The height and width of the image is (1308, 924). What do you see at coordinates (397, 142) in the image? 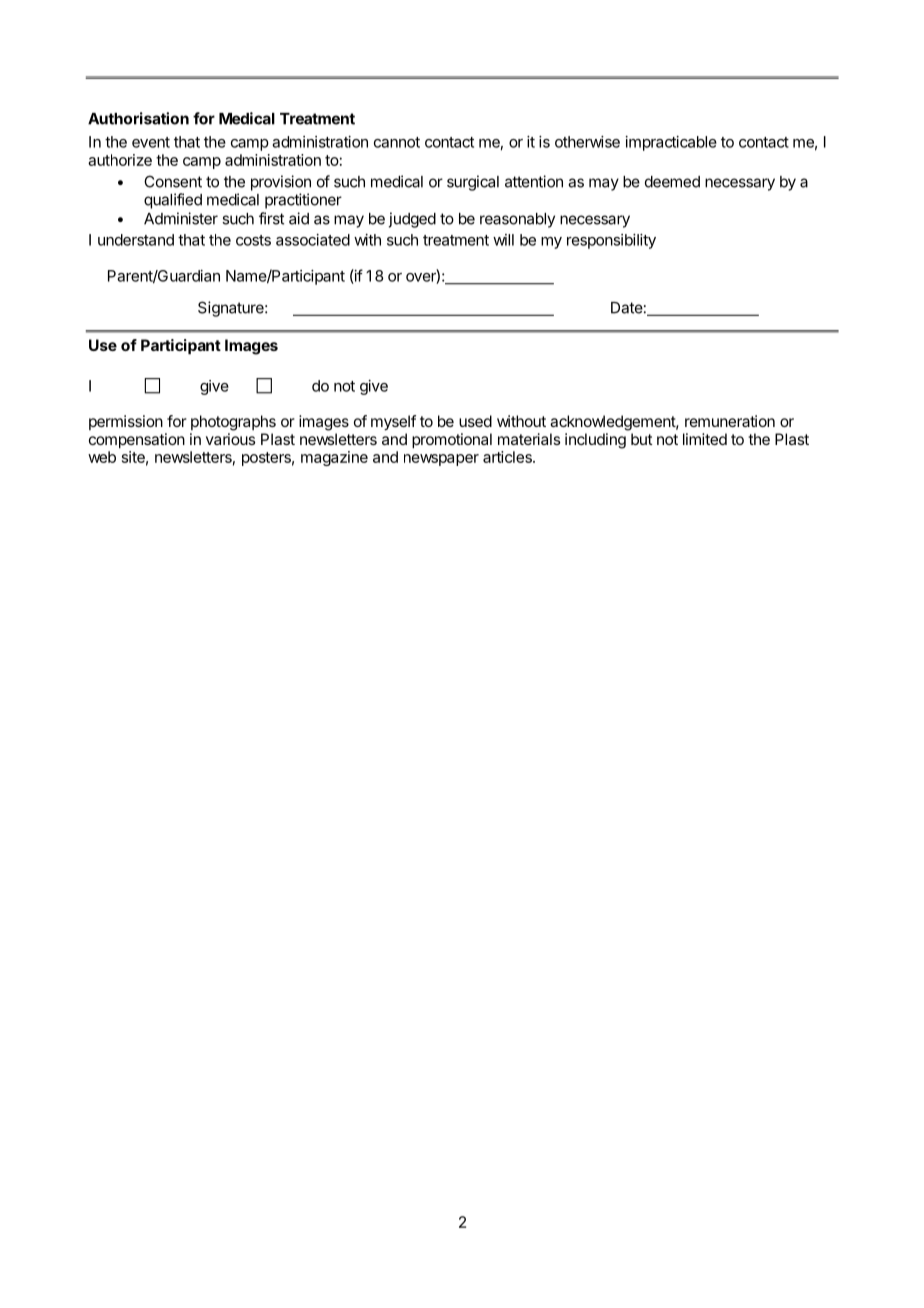
I see `cannot` at bounding box center [397, 142].
